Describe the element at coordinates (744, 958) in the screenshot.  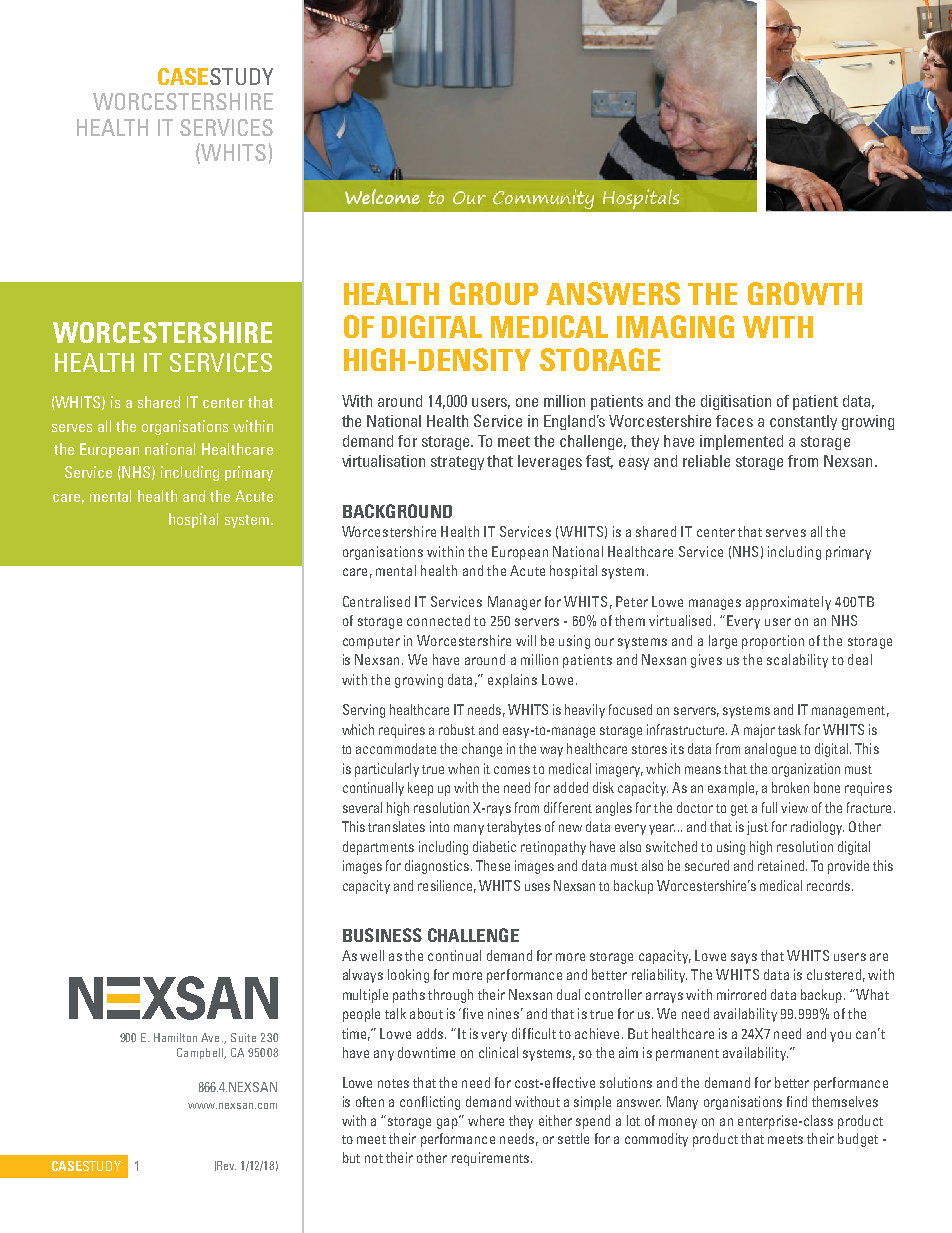
I see `says` at that location.
